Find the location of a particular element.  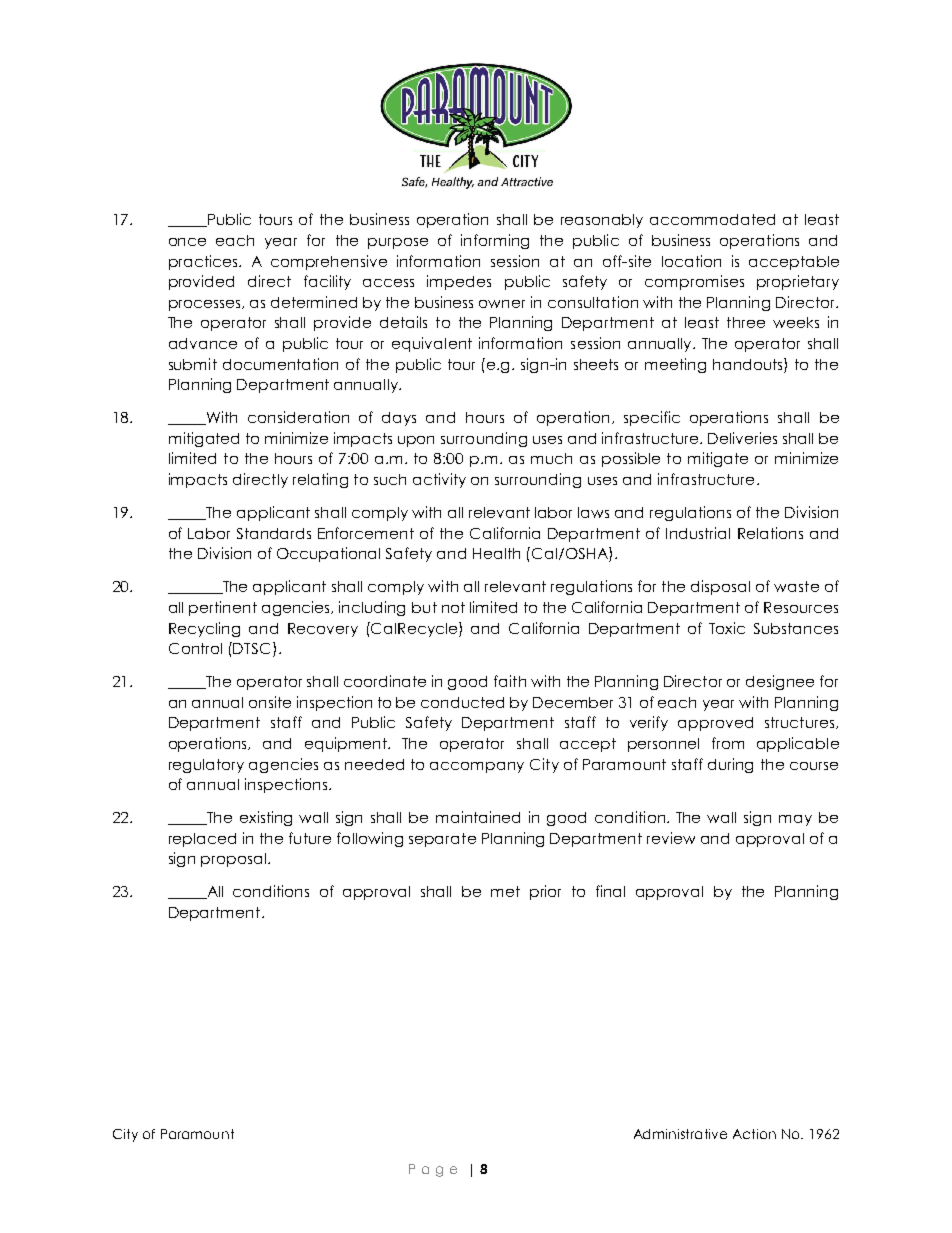

proposal is located at coordinates (235, 860).
